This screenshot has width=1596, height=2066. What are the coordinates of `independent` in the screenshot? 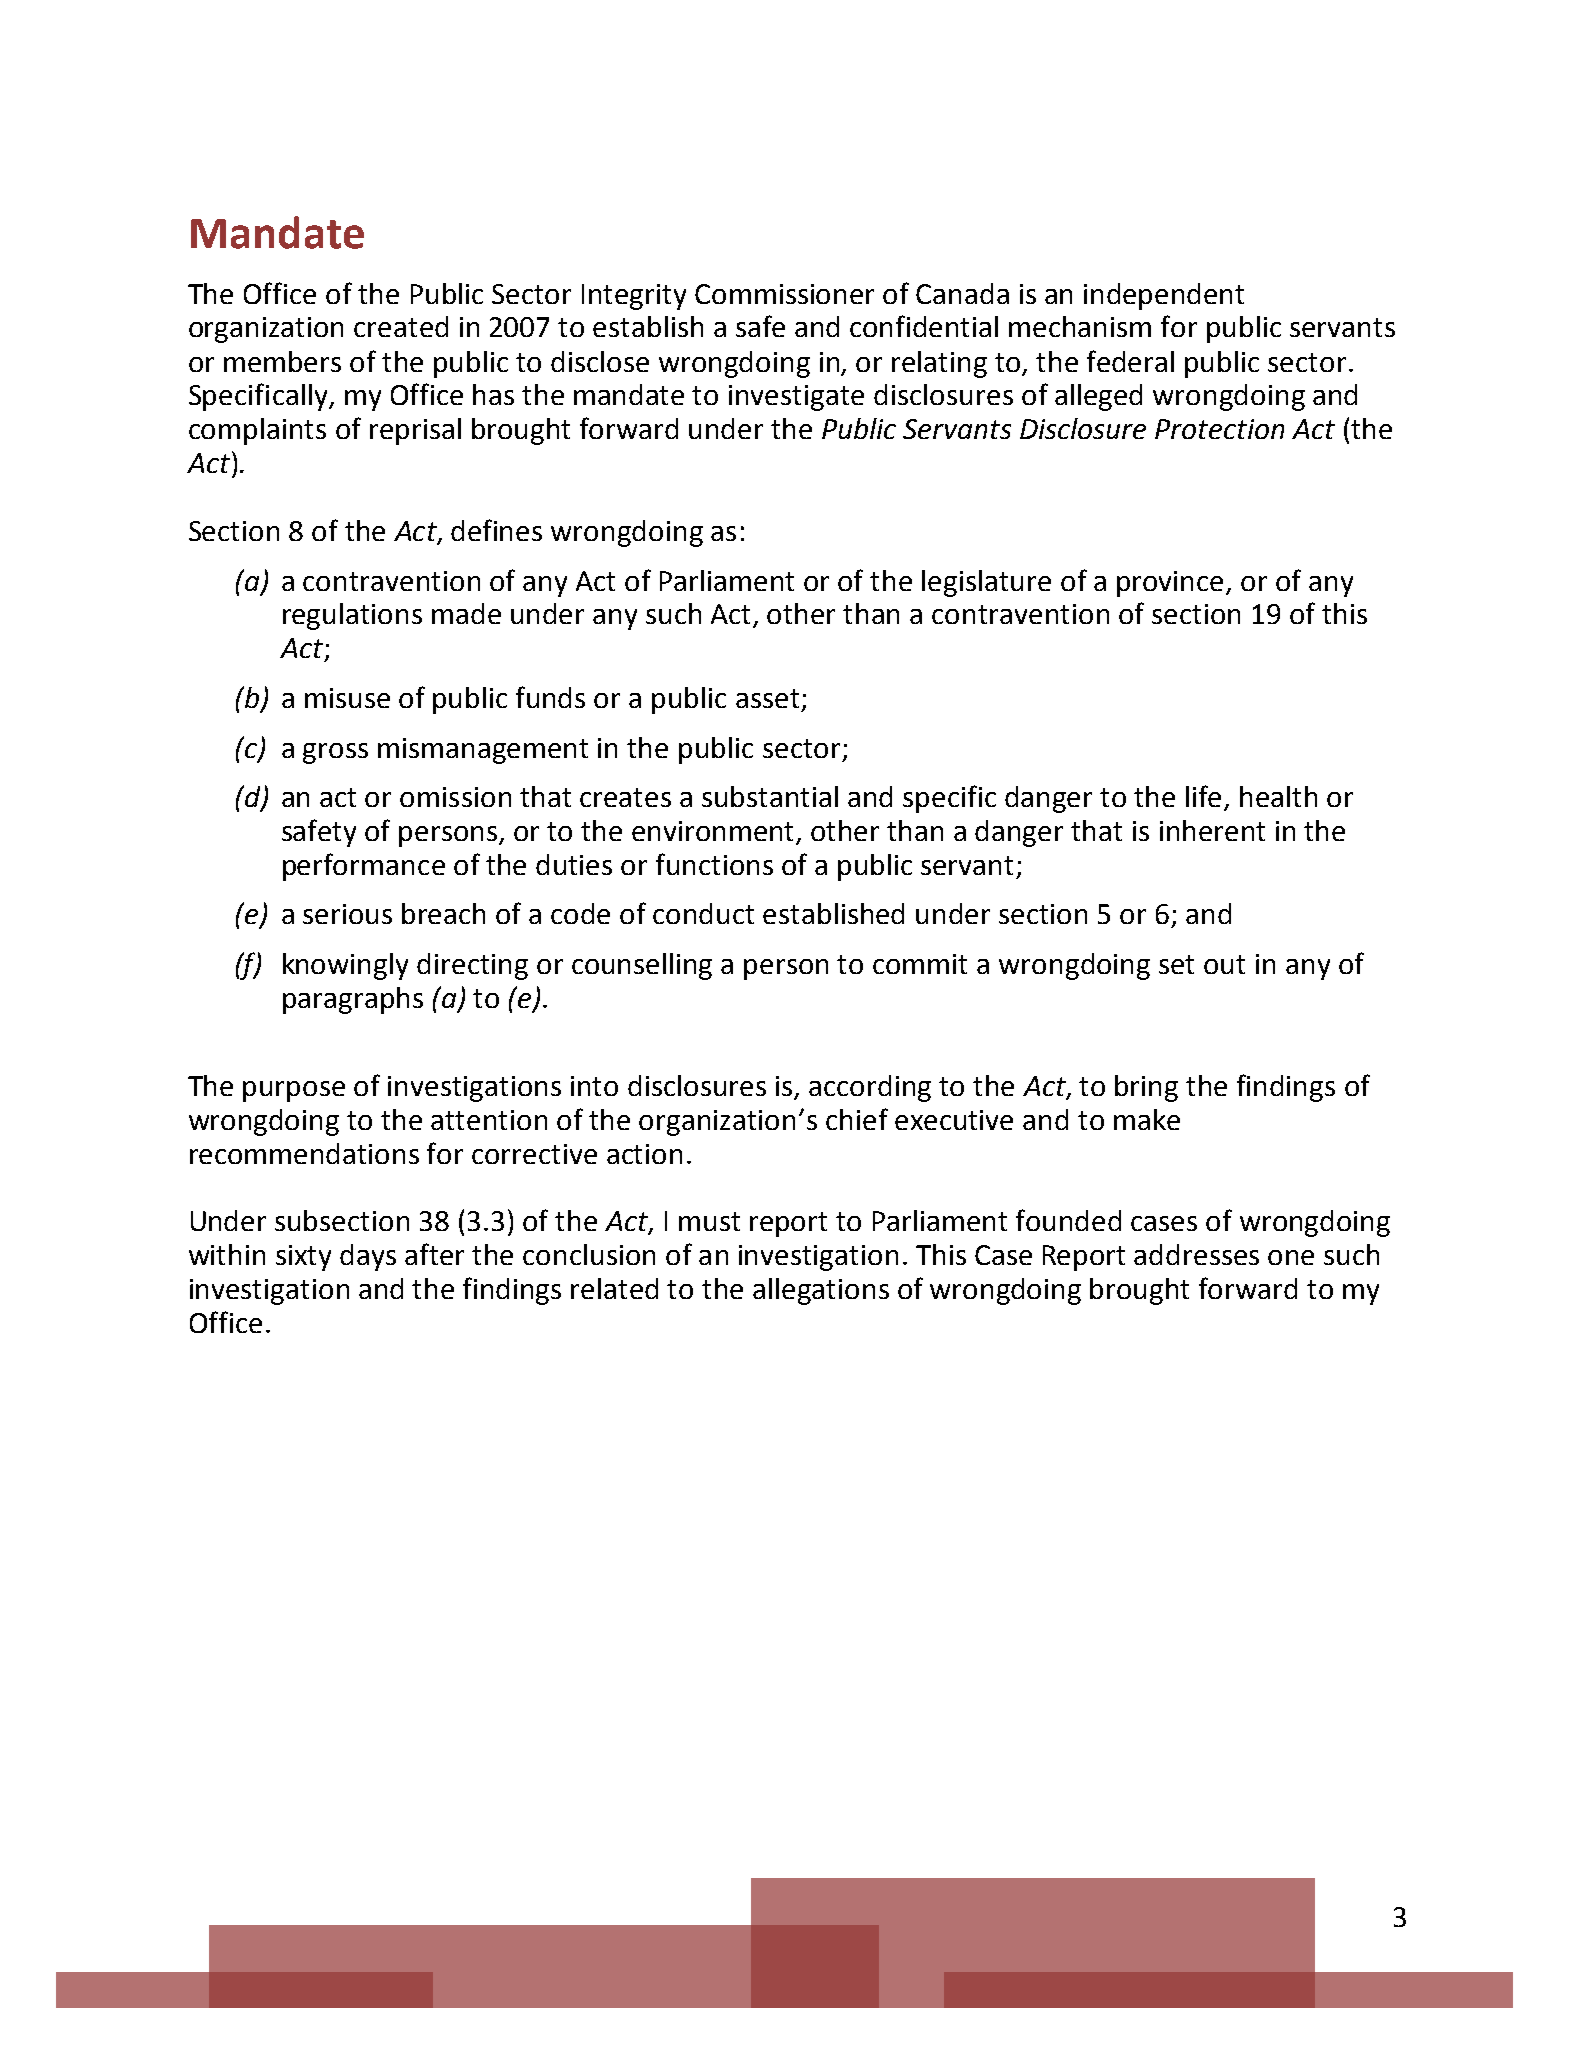 It's located at (1164, 296).
